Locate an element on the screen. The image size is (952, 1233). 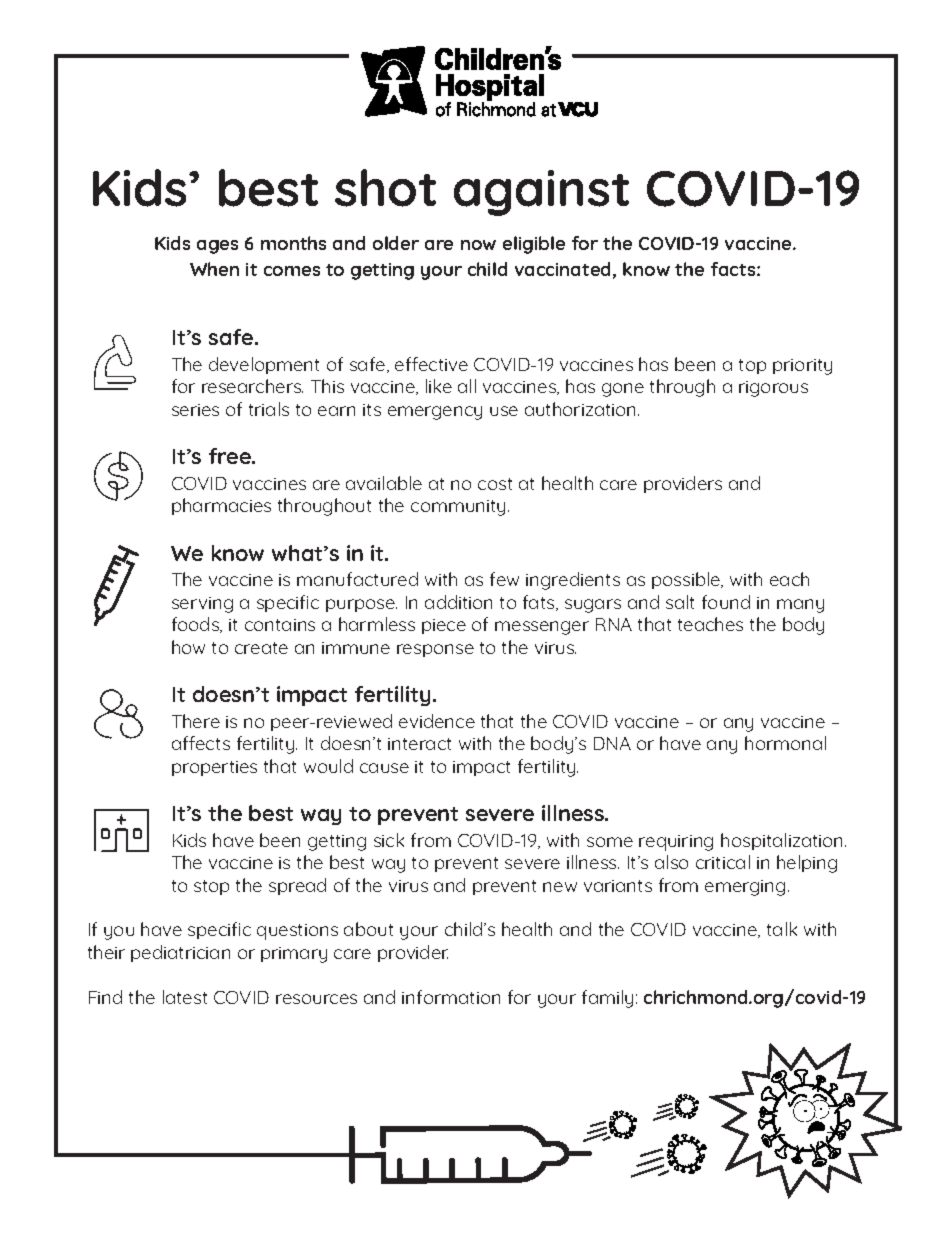
sick is located at coordinates (389, 840).
